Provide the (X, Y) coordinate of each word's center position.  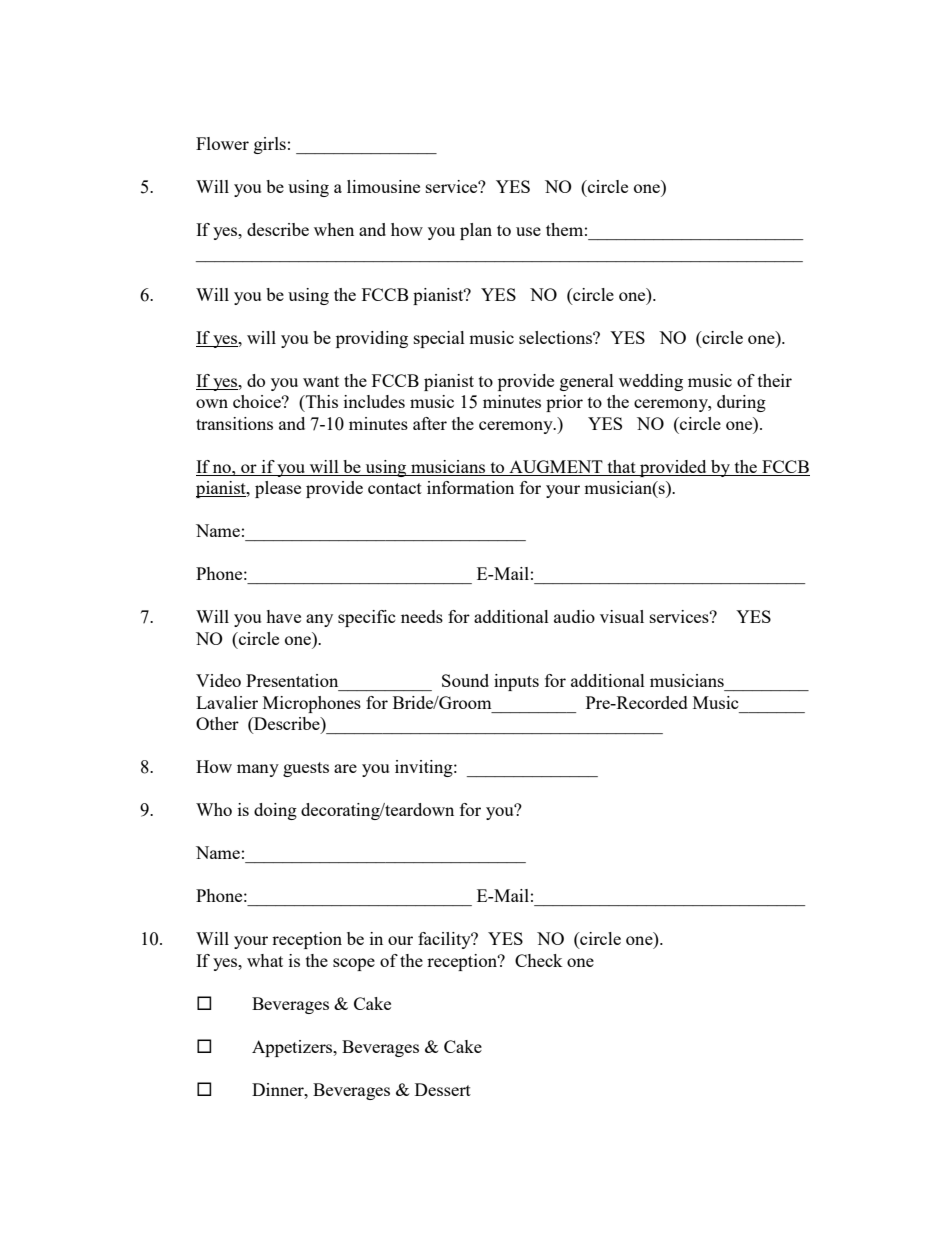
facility (445, 940)
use (528, 231)
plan (476, 231)
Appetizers (293, 1048)
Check (539, 960)
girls (270, 145)
